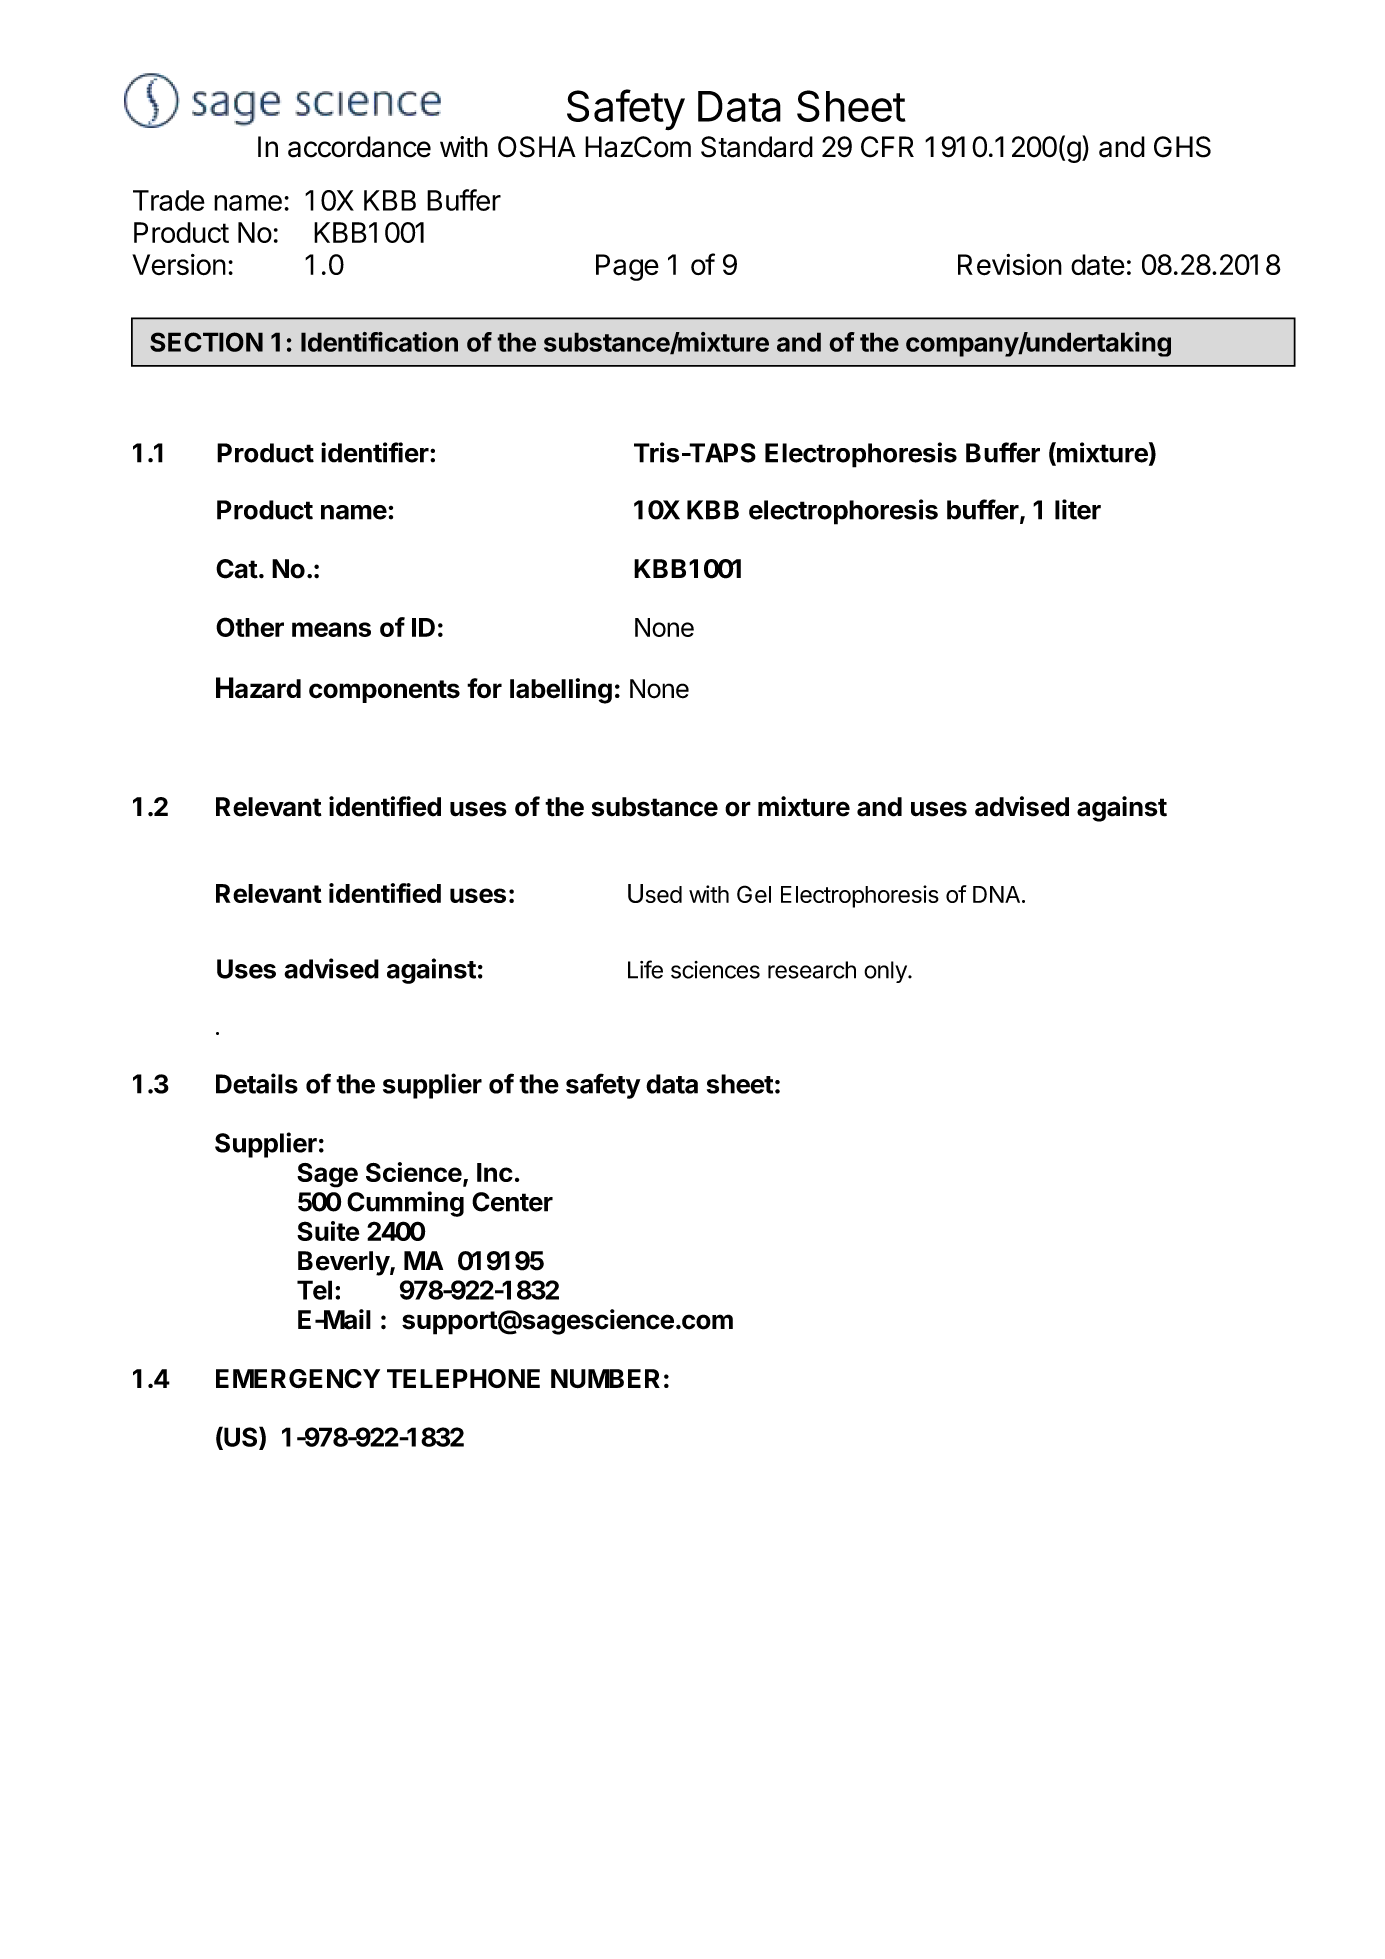 The image size is (1385, 1959). Describe the element at coordinates (605, 1378) in the screenshot. I see `NUMBER` at that location.
